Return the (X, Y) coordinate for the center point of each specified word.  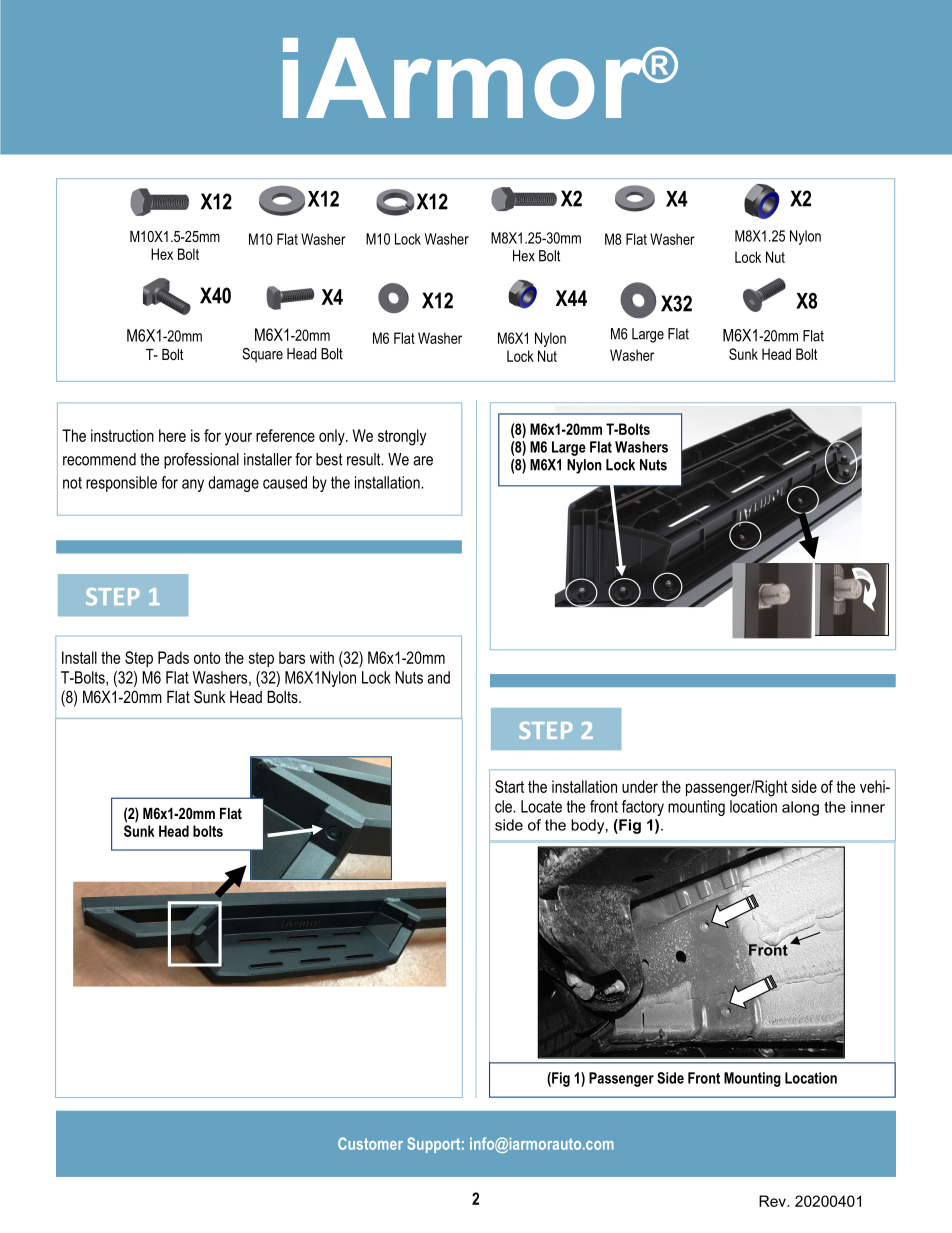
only (333, 437)
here (172, 435)
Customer (370, 1143)
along (800, 808)
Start (509, 786)
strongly (402, 437)
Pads (173, 657)
